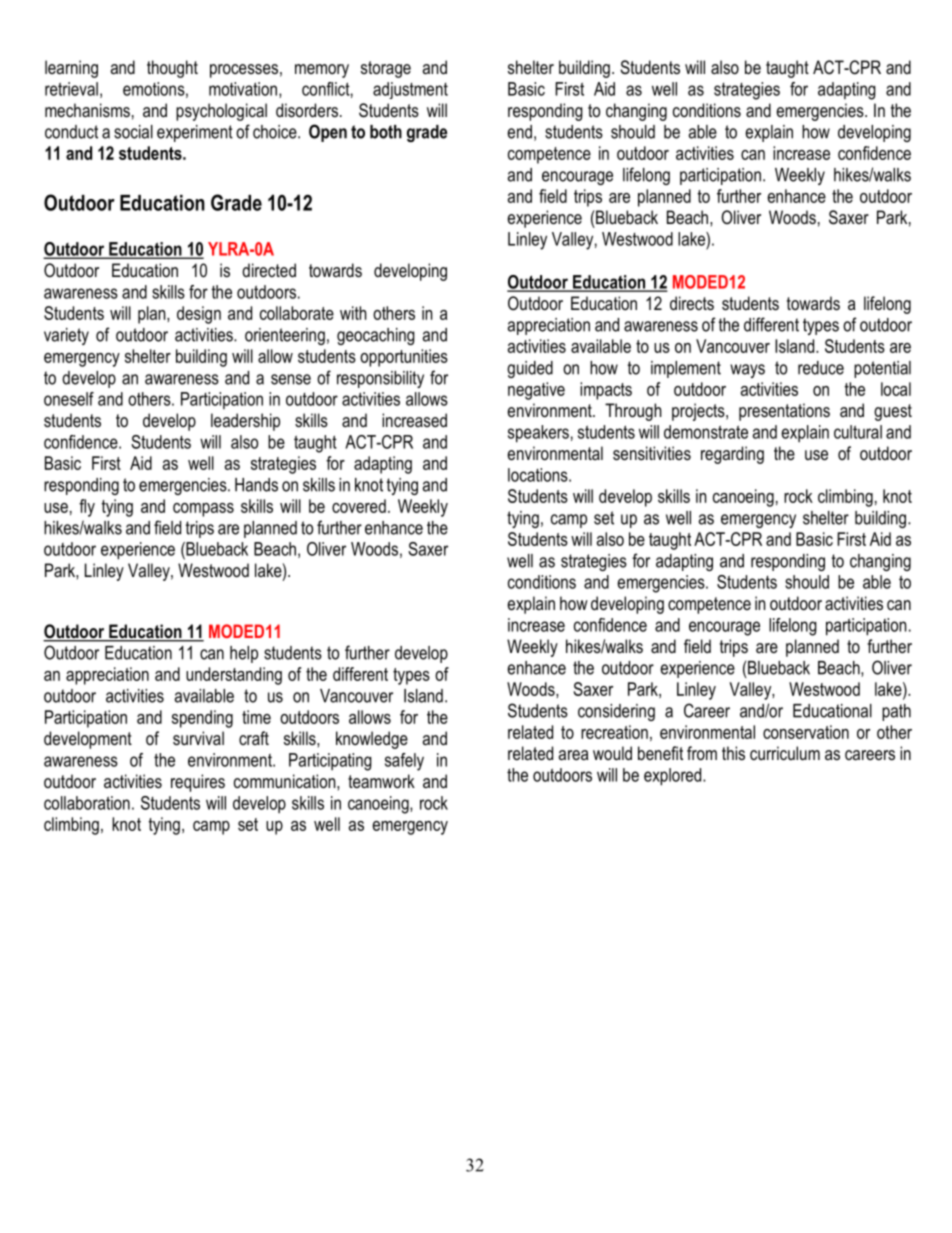 Image resolution: width=952 pixels, height=1233 pixels. What do you see at coordinates (359, 506) in the screenshot?
I see `covered` at bounding box center [359, 506].
